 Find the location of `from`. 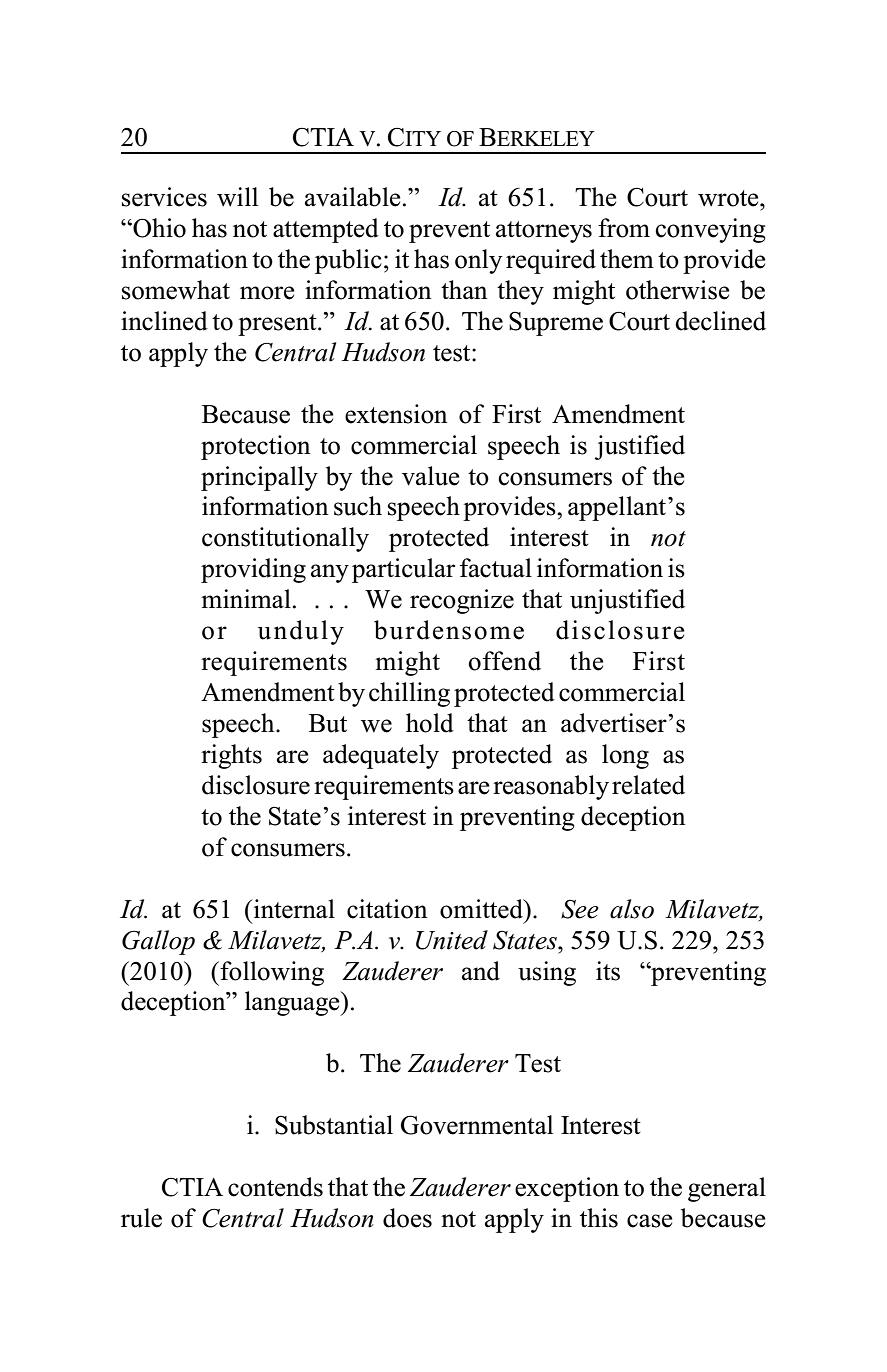

from is located at coordinates (624, 228).
